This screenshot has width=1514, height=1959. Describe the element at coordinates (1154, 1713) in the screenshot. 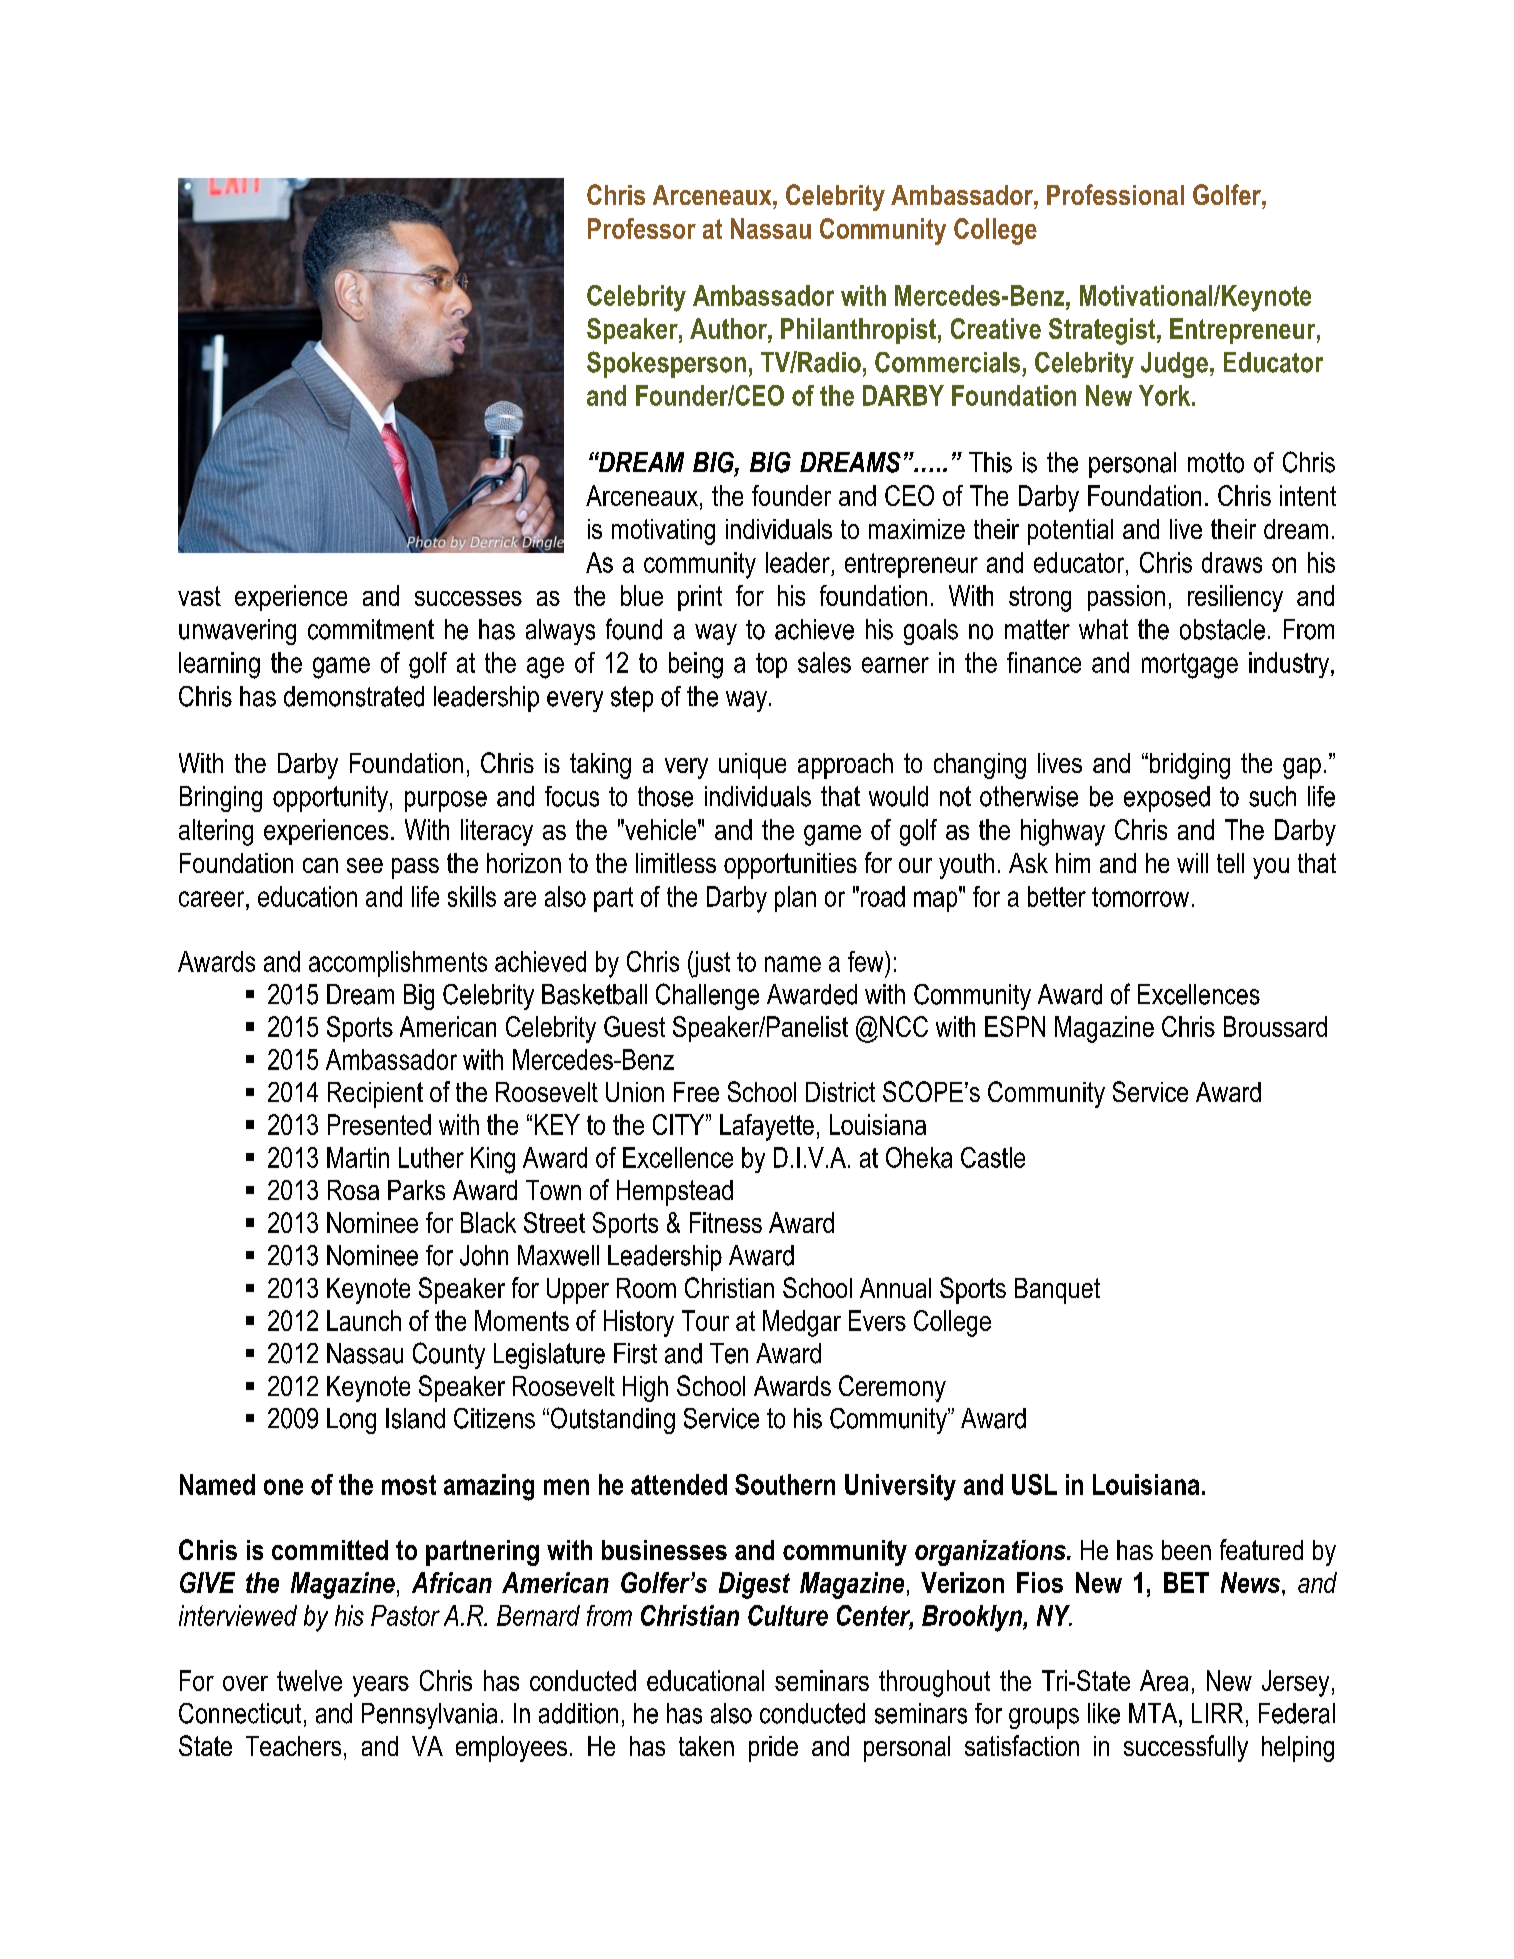

I see `MTA` at that location.
